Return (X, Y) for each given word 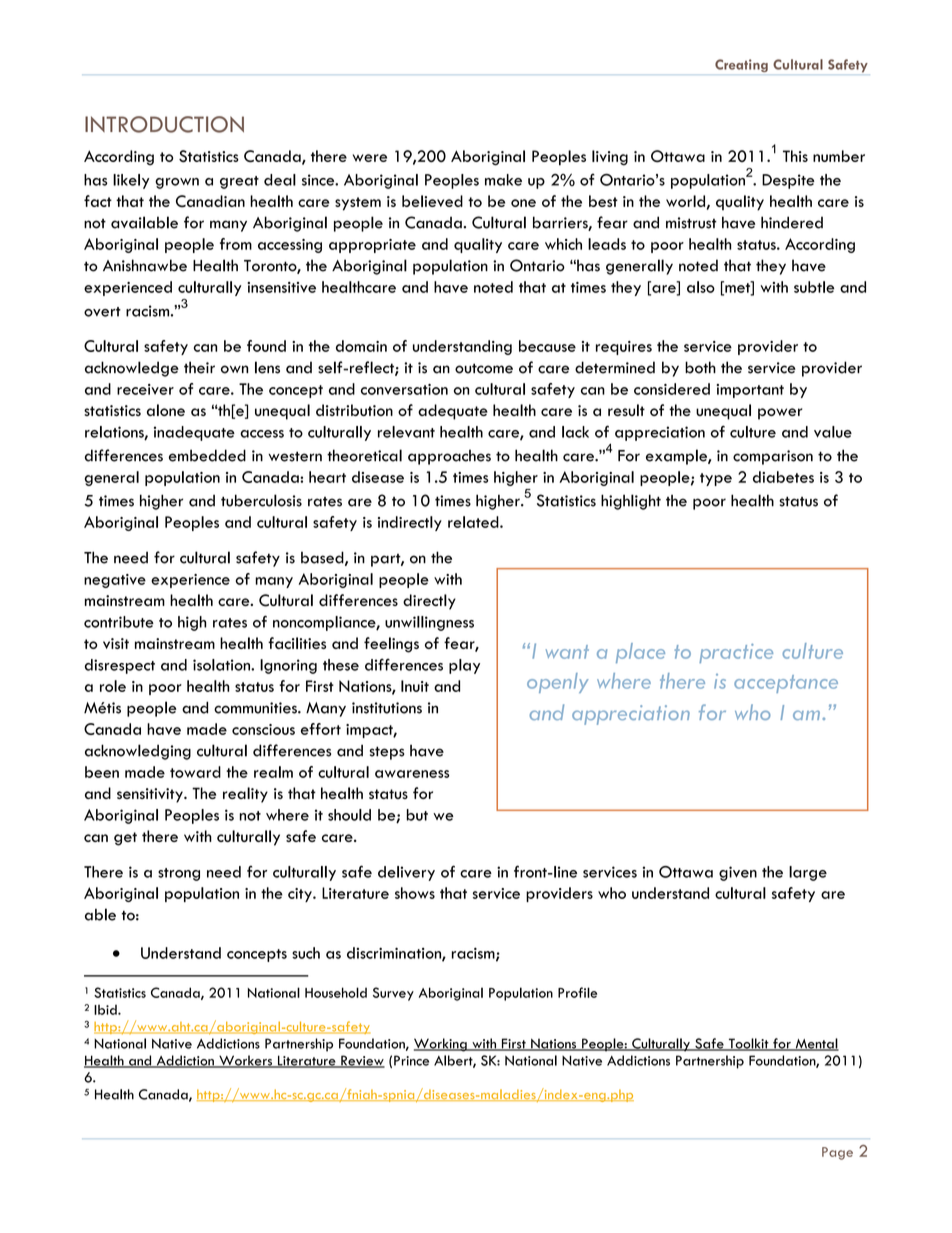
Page (837, 1153)
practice (736, 653)
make (503, 180)
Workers (245, 1061)
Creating (741, 65)
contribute (119, 622)
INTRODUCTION (164, 124)
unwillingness (429, 623)
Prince (411, 1060)
